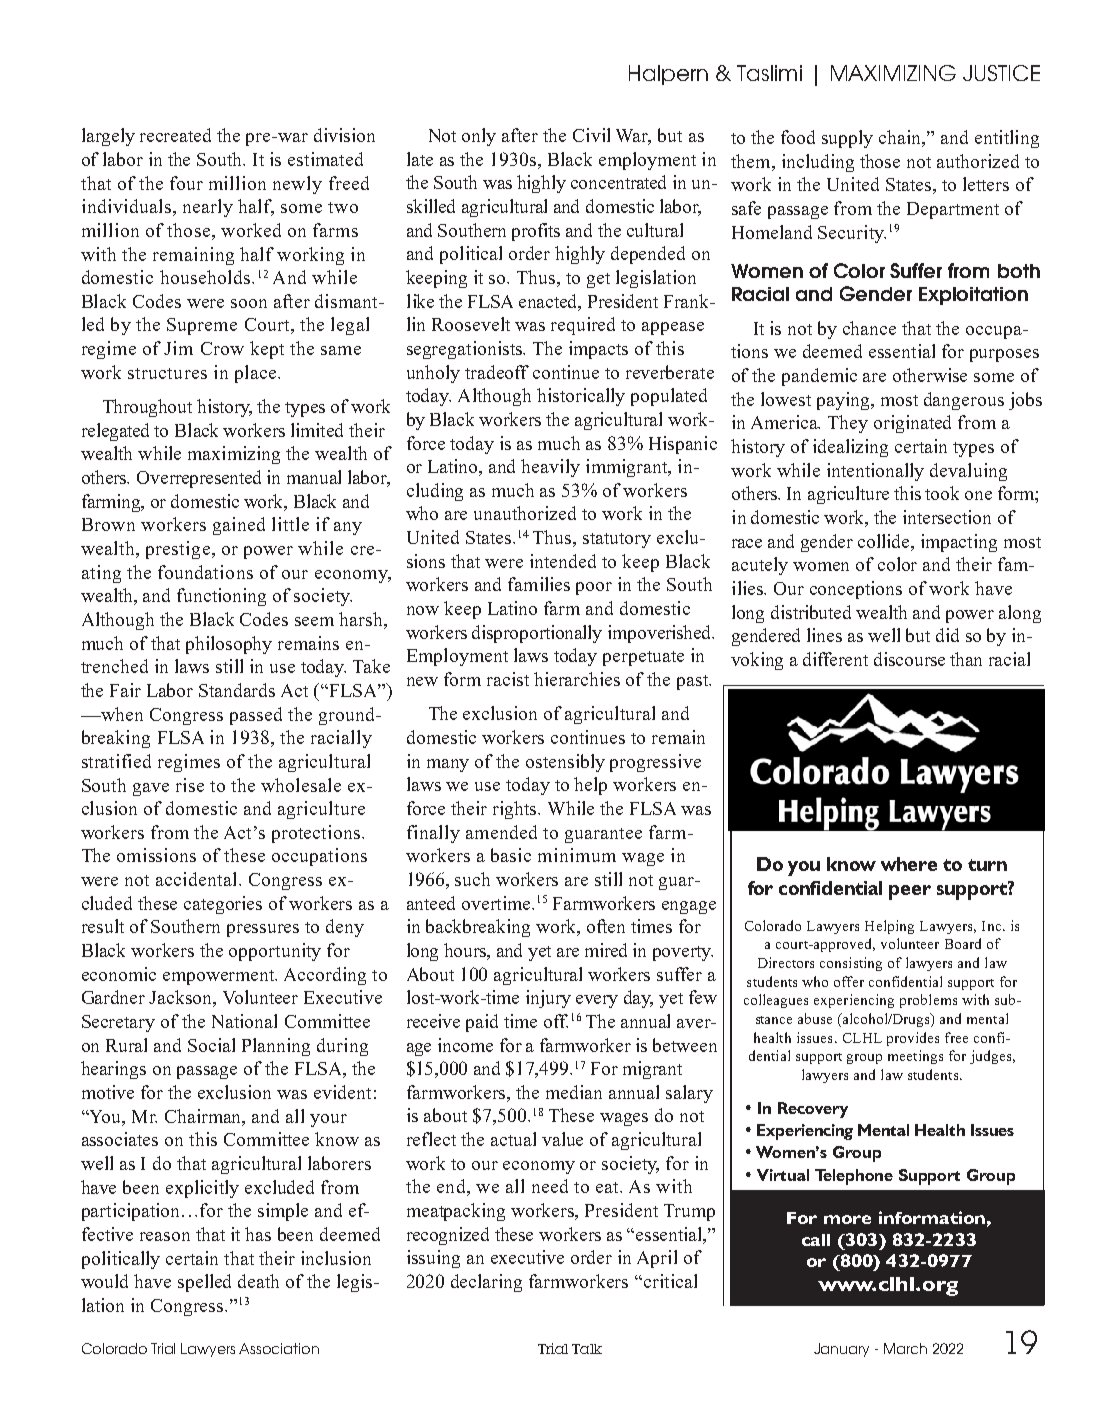  Describe the element at coordinates (910, 892) in the screenshot. I see `peer` at that location.
